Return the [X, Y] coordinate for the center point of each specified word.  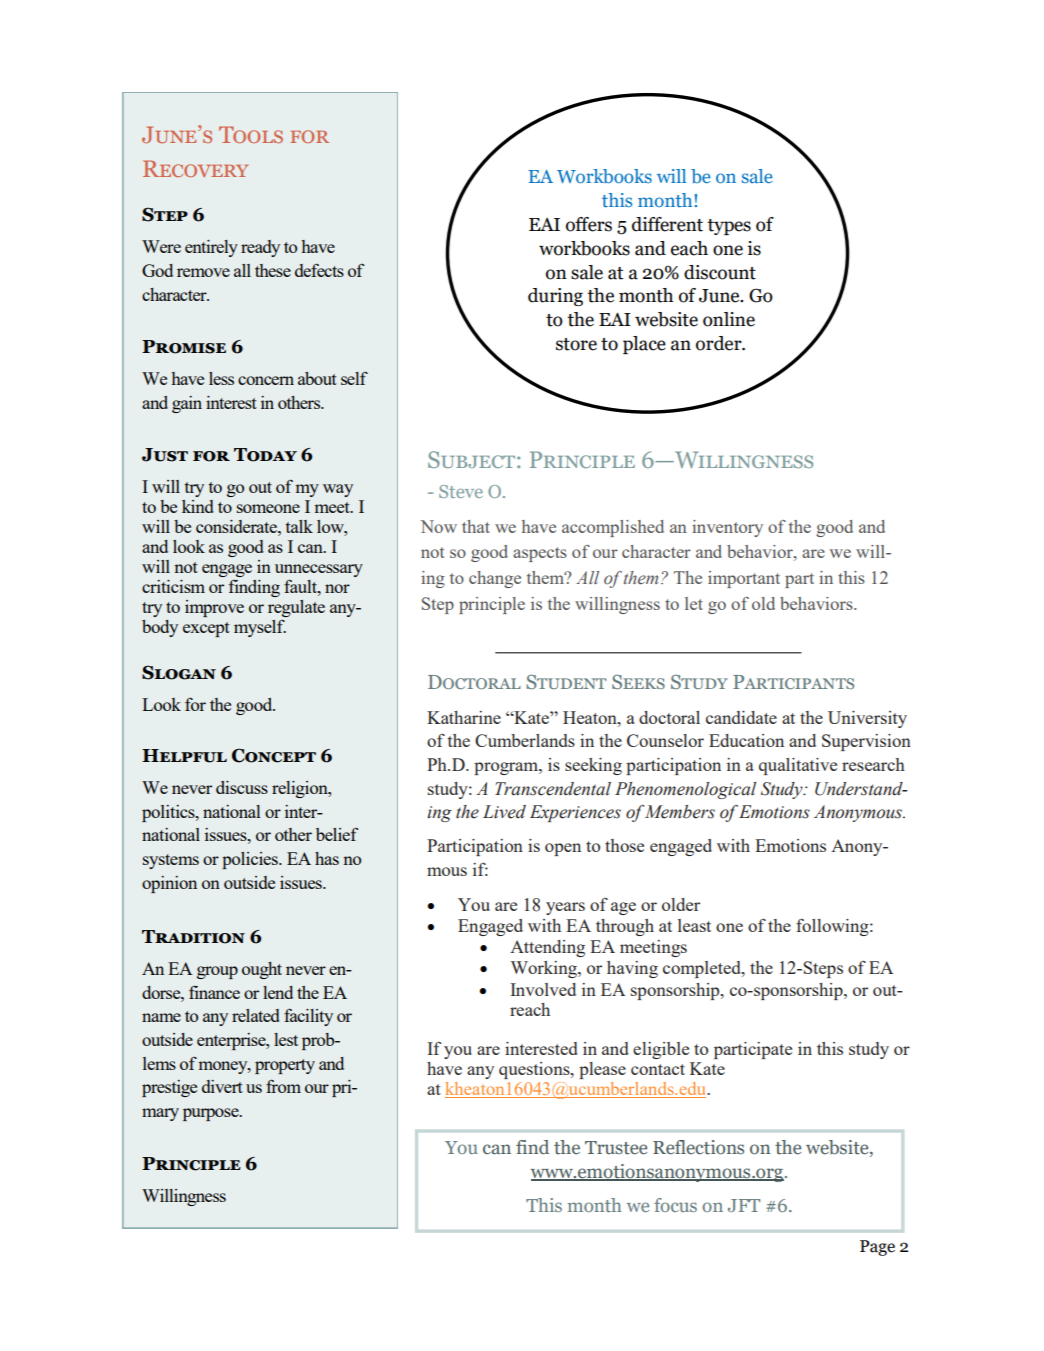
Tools [251, 134]
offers [589, 224]
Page [877, 1248]
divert [222, 1086]
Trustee [616, 1148]
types [729, 227]
